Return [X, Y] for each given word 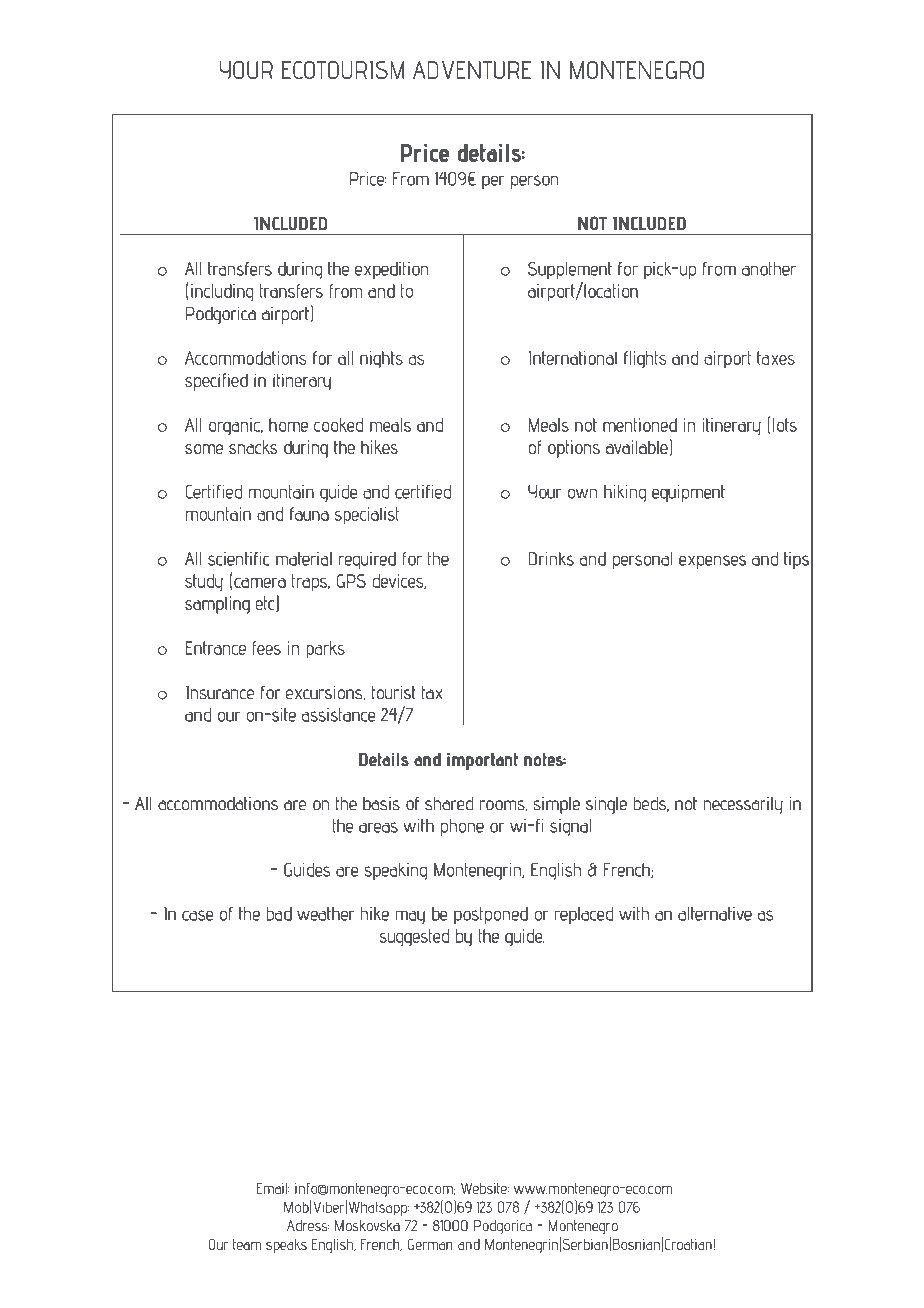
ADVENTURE [472, 70]
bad [279, 914]
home [288, 425]
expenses [712, 562]
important [482, 761]
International [573, 358]
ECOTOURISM [343, 70]
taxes [776, 358]
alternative [715, 914]
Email [272, 1188]
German [429, 1244]
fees [267, 648]
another [769, 269]
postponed [491, 915]
